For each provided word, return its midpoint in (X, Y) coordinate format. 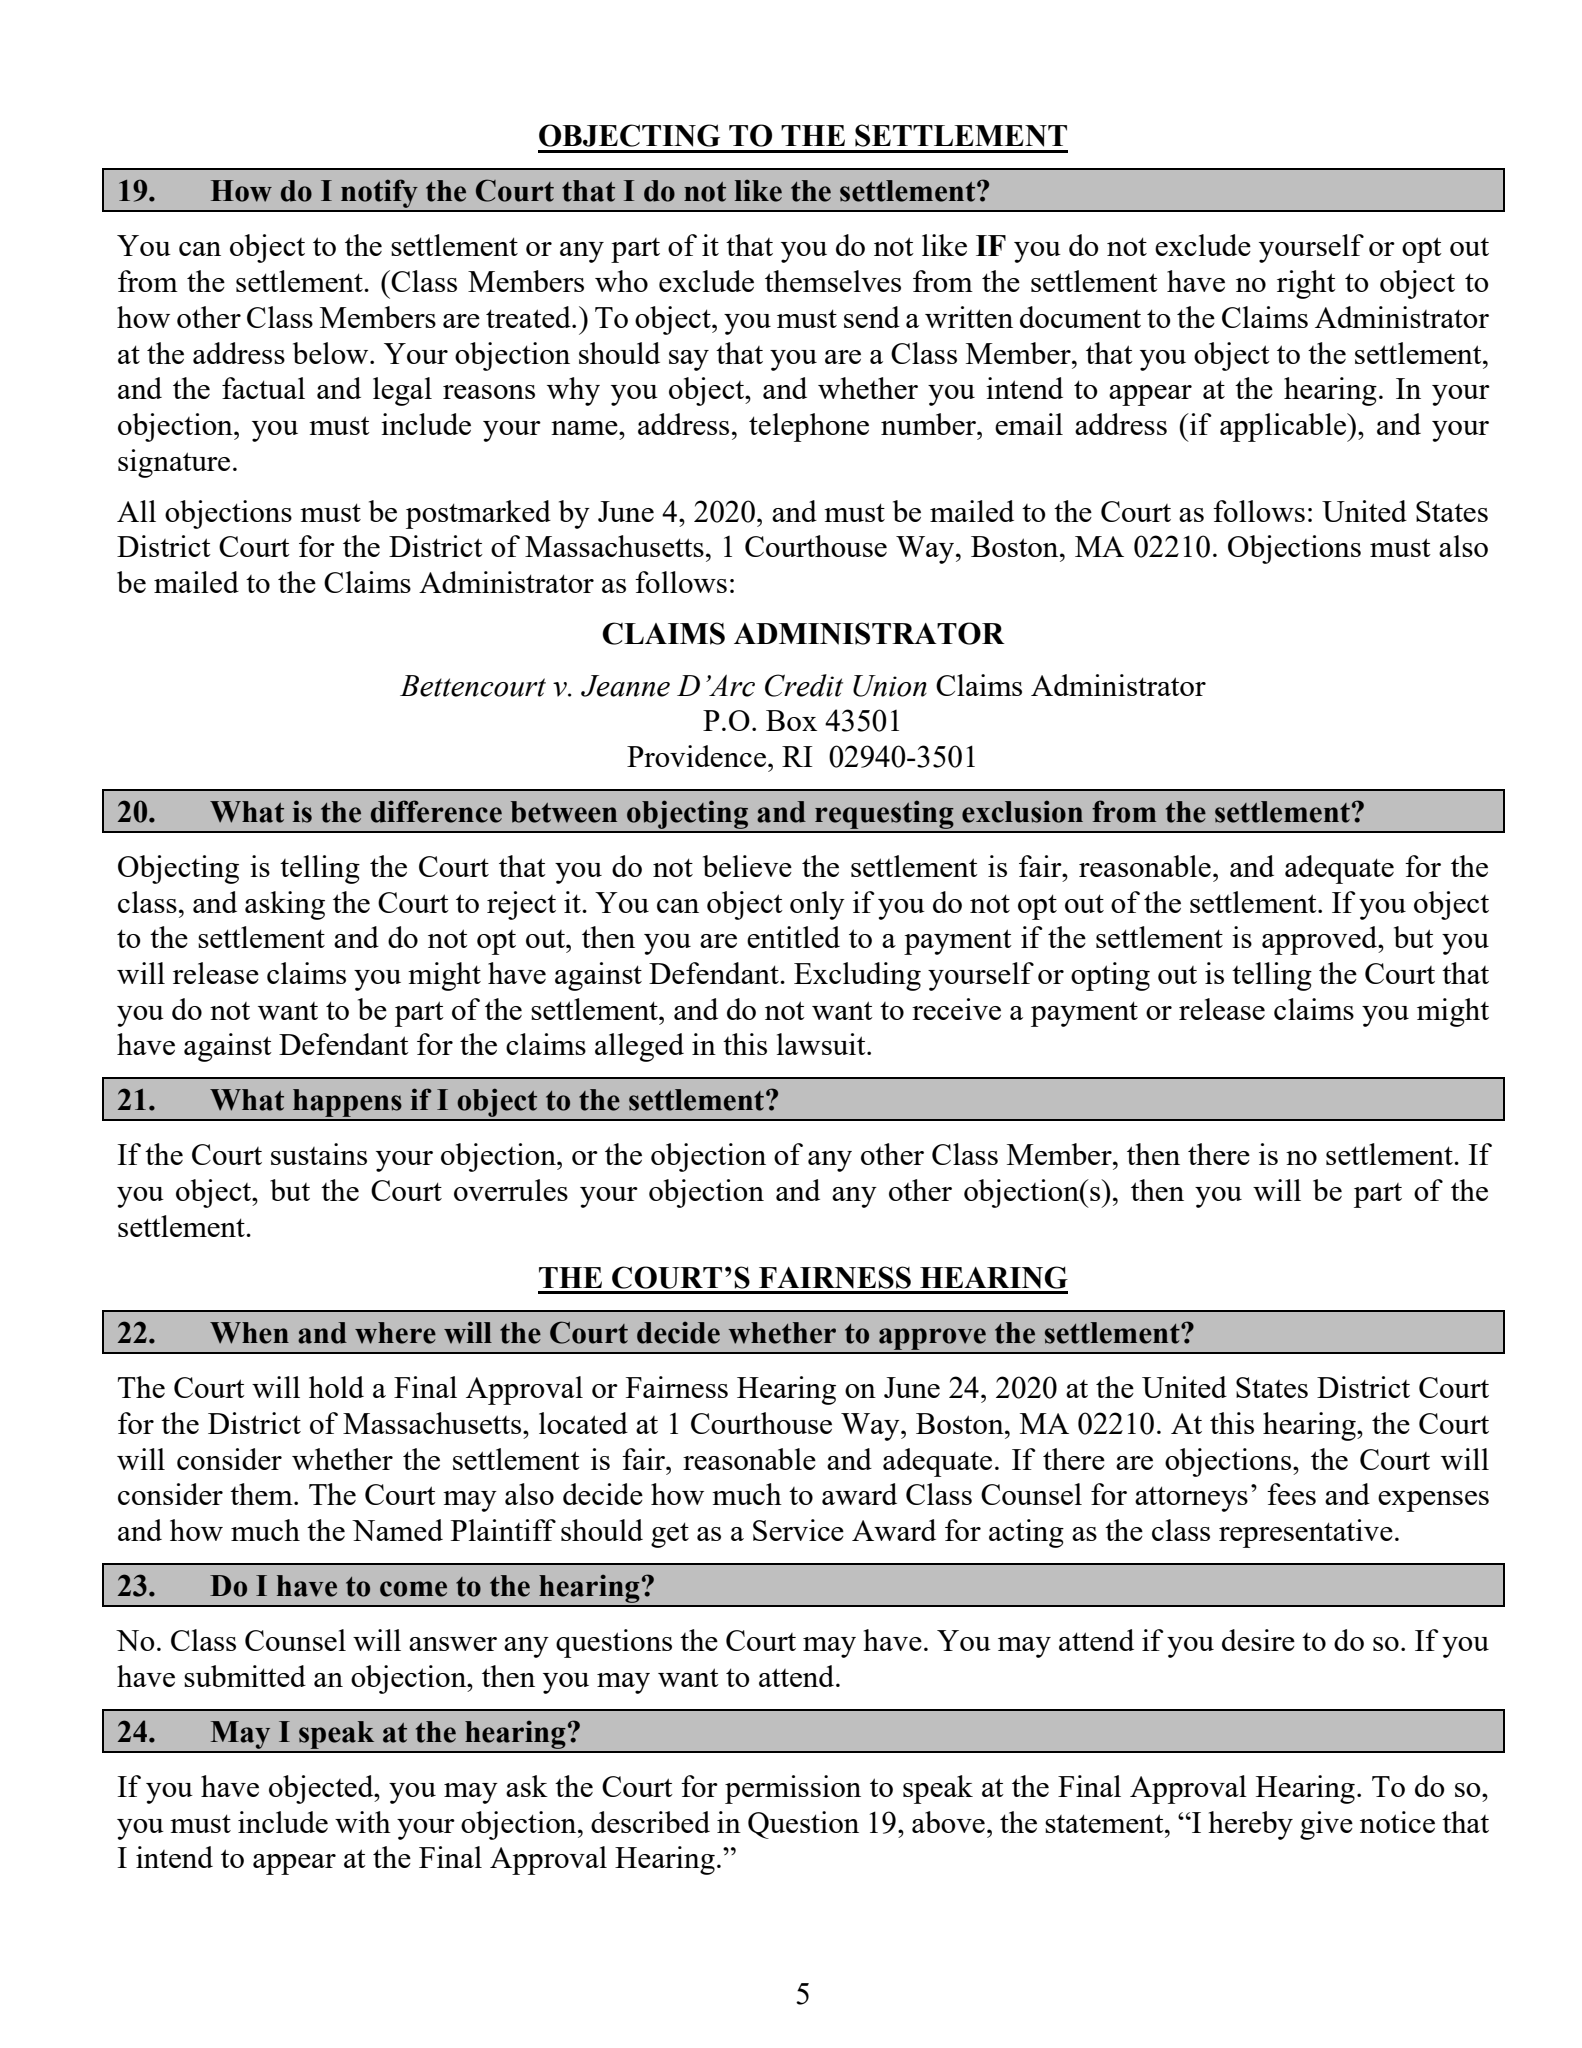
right (1306, 284)
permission (793, 1789)
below (332, 353)
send (872, 317)
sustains (319, 1154)
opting (1110, 976)
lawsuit (822, 1044)
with (363, 1822)
